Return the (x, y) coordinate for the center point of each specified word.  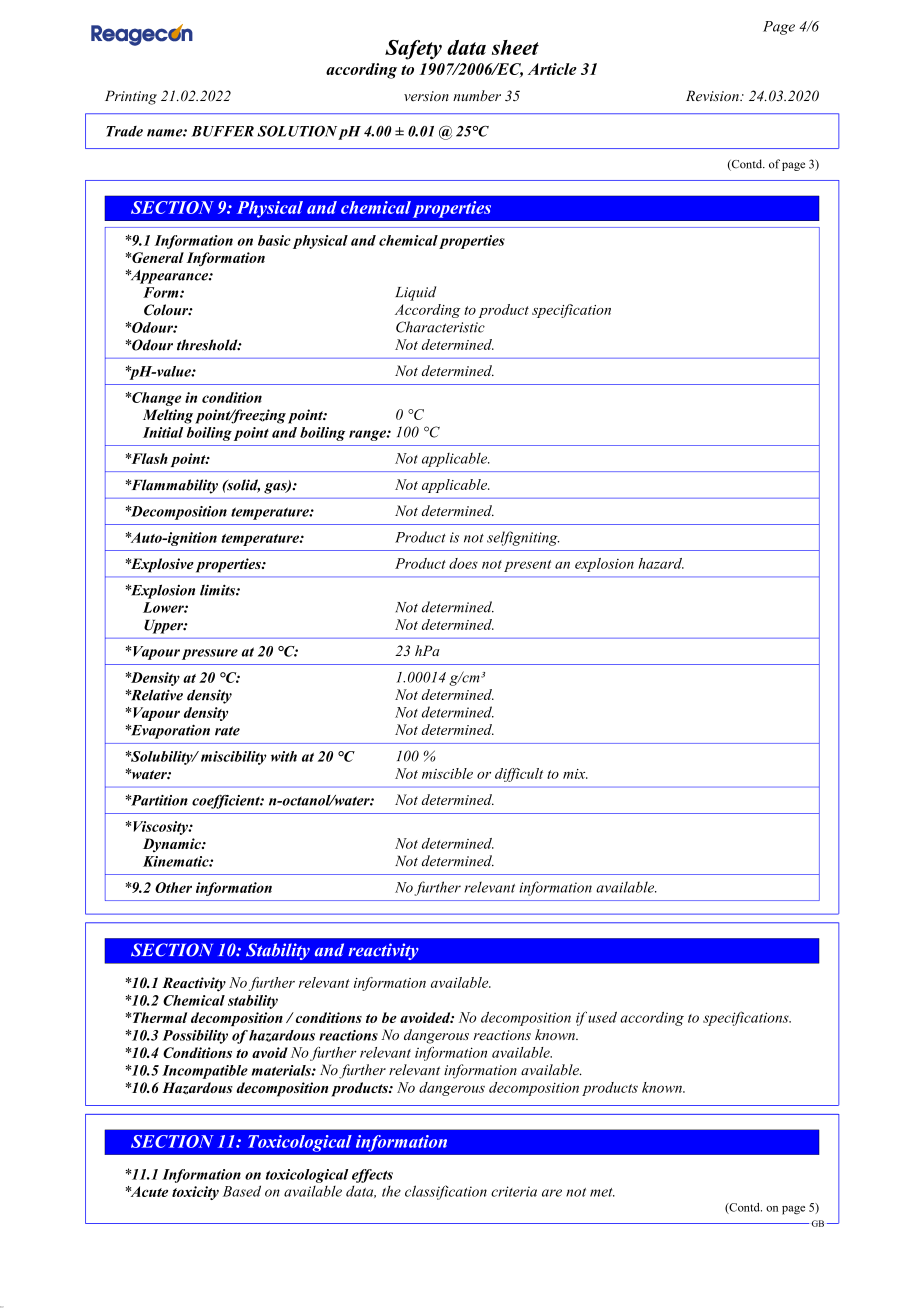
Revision (713, 96)
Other (173, 887)
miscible (447, 773)
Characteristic (440, 327)
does (463, 563)
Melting (168, 416)
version (426, 96)
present (527, 566)
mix (575, 774)
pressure (210, 654)
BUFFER (222, 131)
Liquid (415, 293)
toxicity (195, 1193)
